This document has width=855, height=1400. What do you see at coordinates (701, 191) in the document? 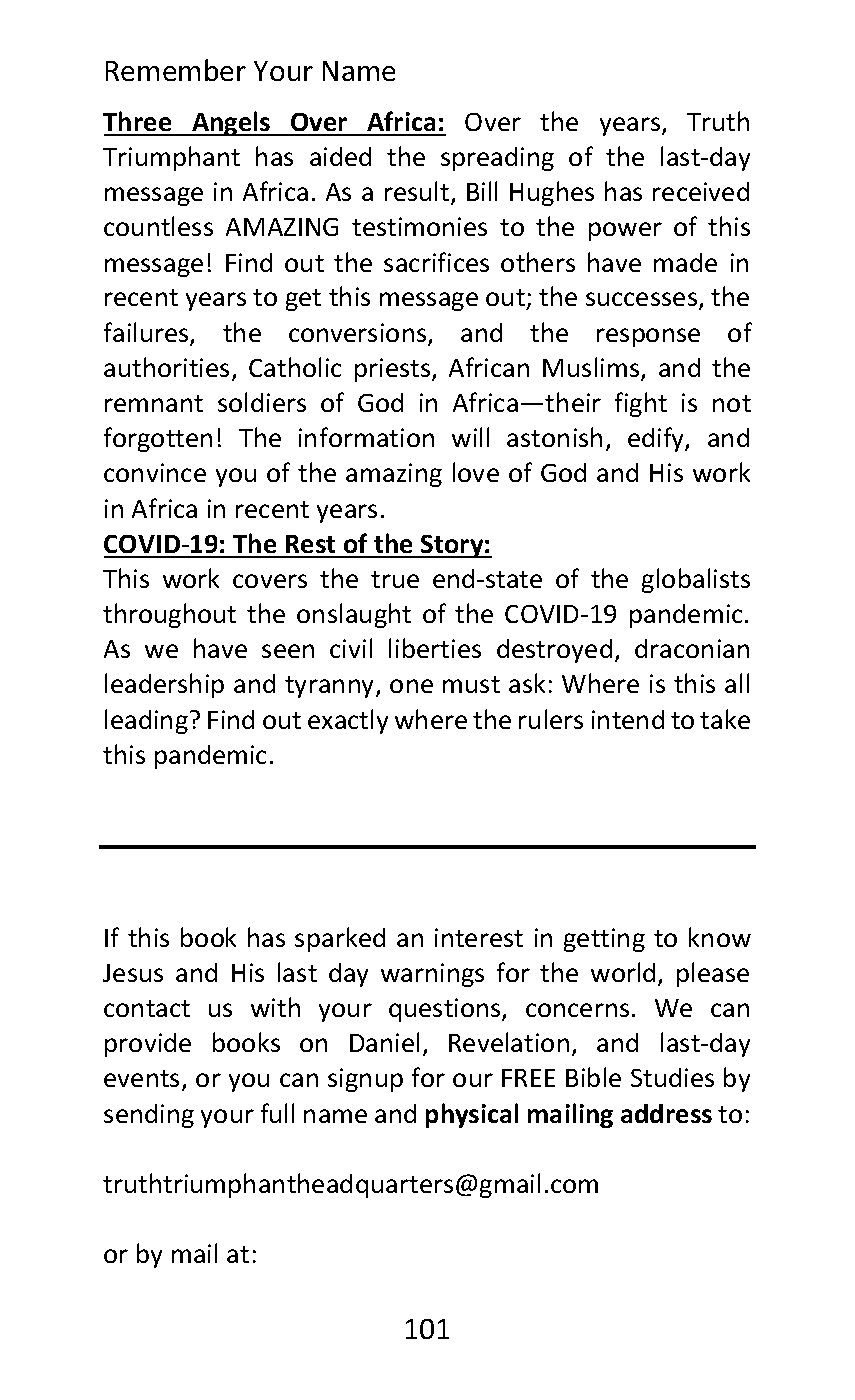
I see `received` at bounding box center [701, 191].
